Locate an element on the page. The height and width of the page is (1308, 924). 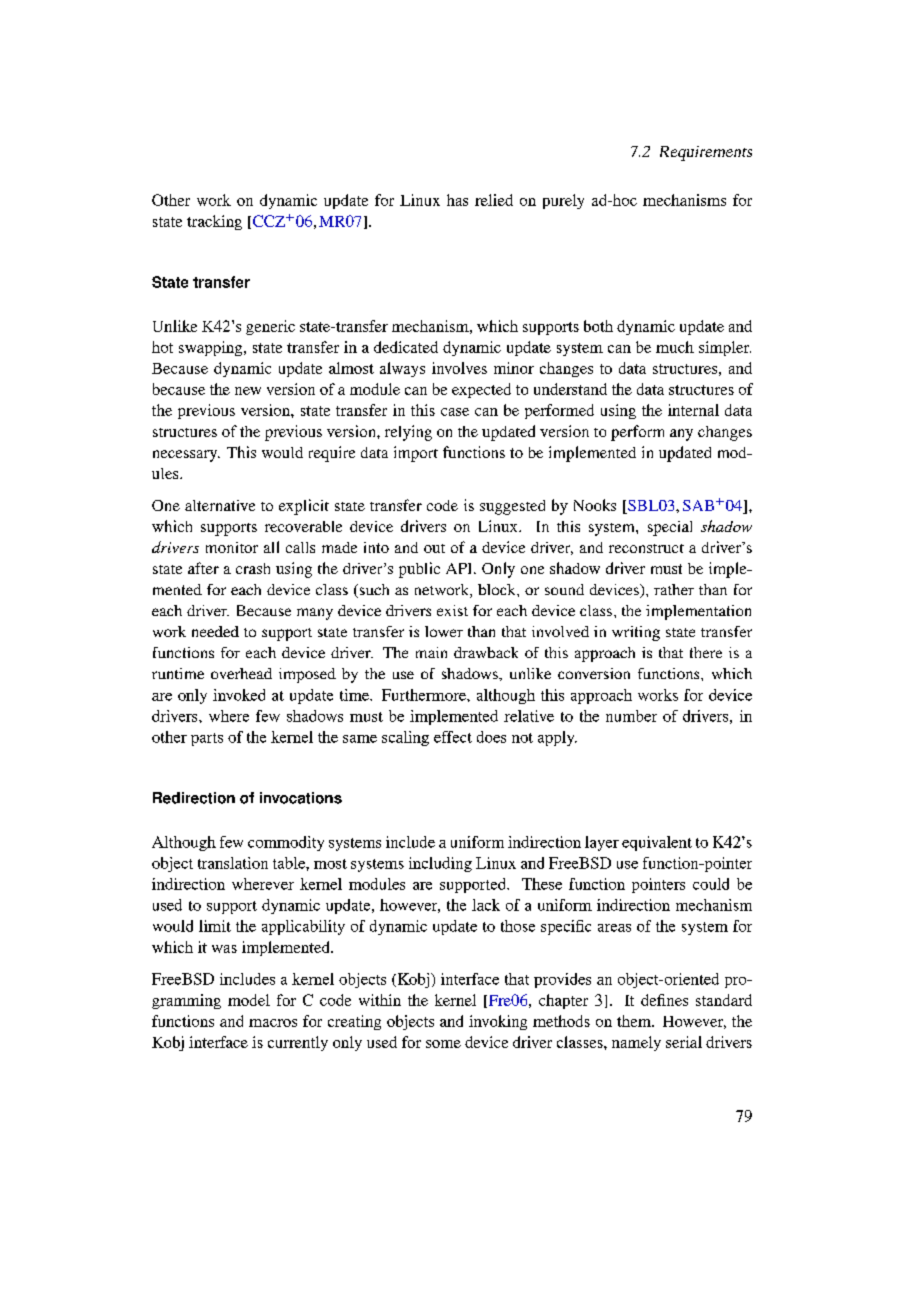
number is located at coordinates (631, 716).
